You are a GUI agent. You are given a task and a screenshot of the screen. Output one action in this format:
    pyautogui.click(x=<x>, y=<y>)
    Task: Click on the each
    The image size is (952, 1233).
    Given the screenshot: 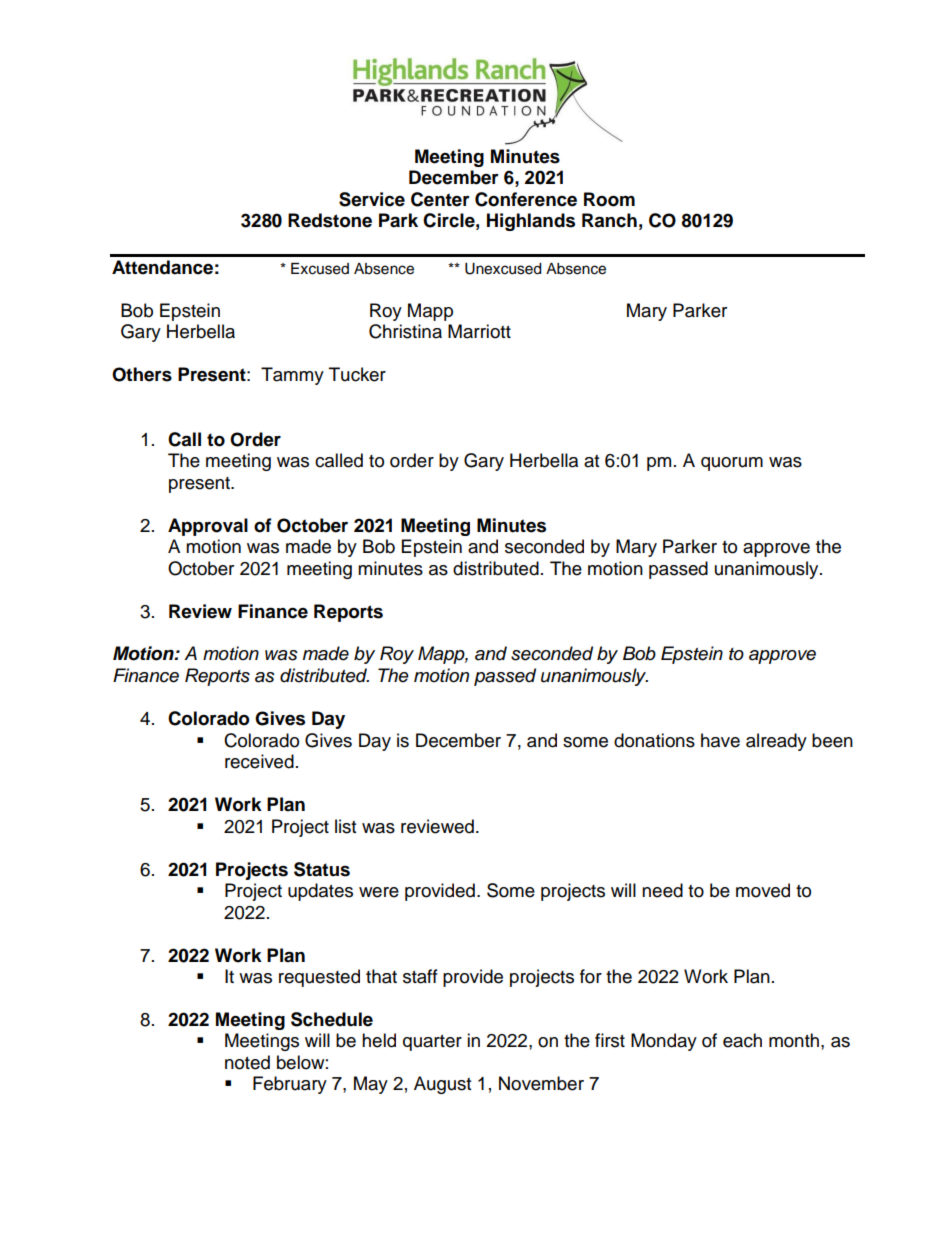 What is the action you would take?
    pyautogui.click(x=742, y=1040)
